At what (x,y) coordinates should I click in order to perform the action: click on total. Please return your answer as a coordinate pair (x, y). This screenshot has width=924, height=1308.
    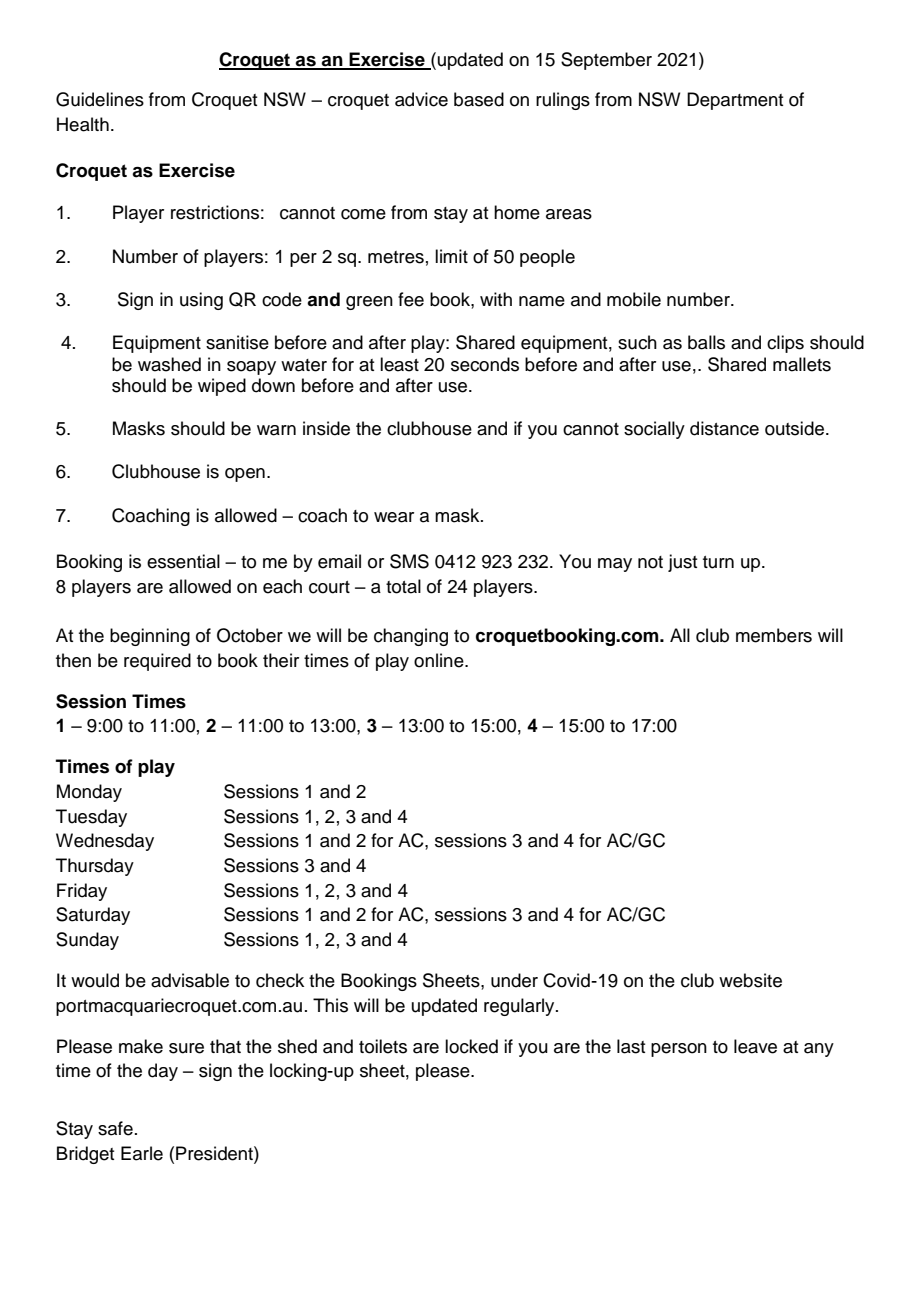
    Looking at the image, I should click on (403, 586).
